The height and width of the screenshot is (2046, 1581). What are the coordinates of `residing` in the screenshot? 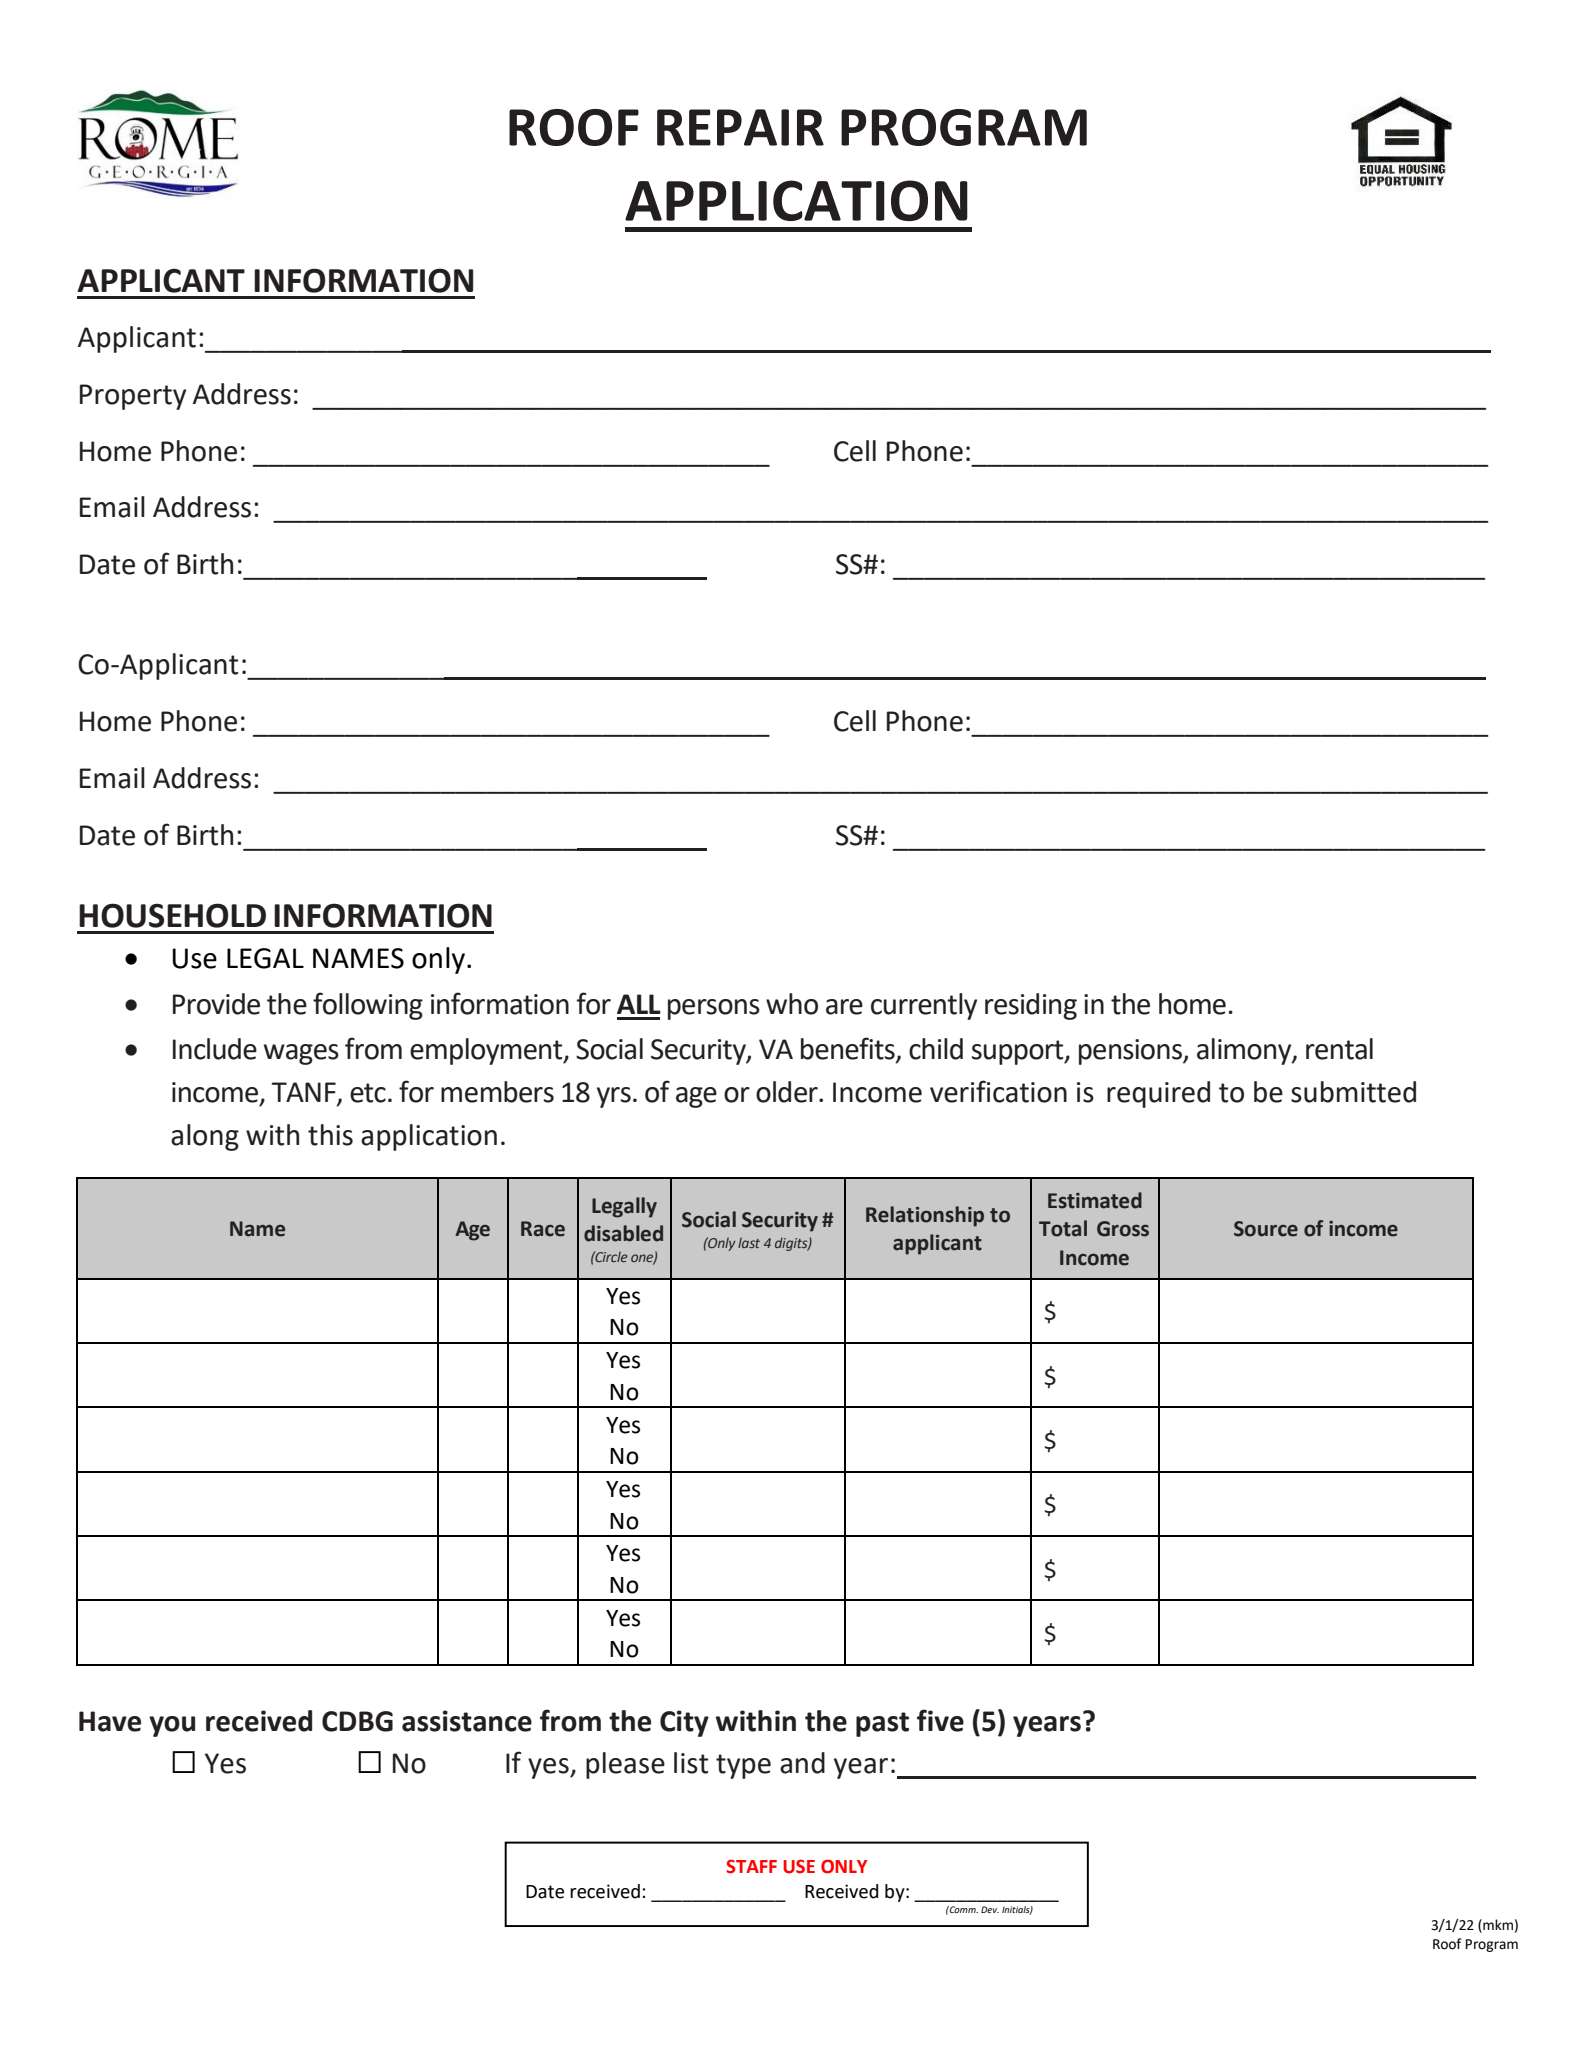 It's located at (1031, 1006).
